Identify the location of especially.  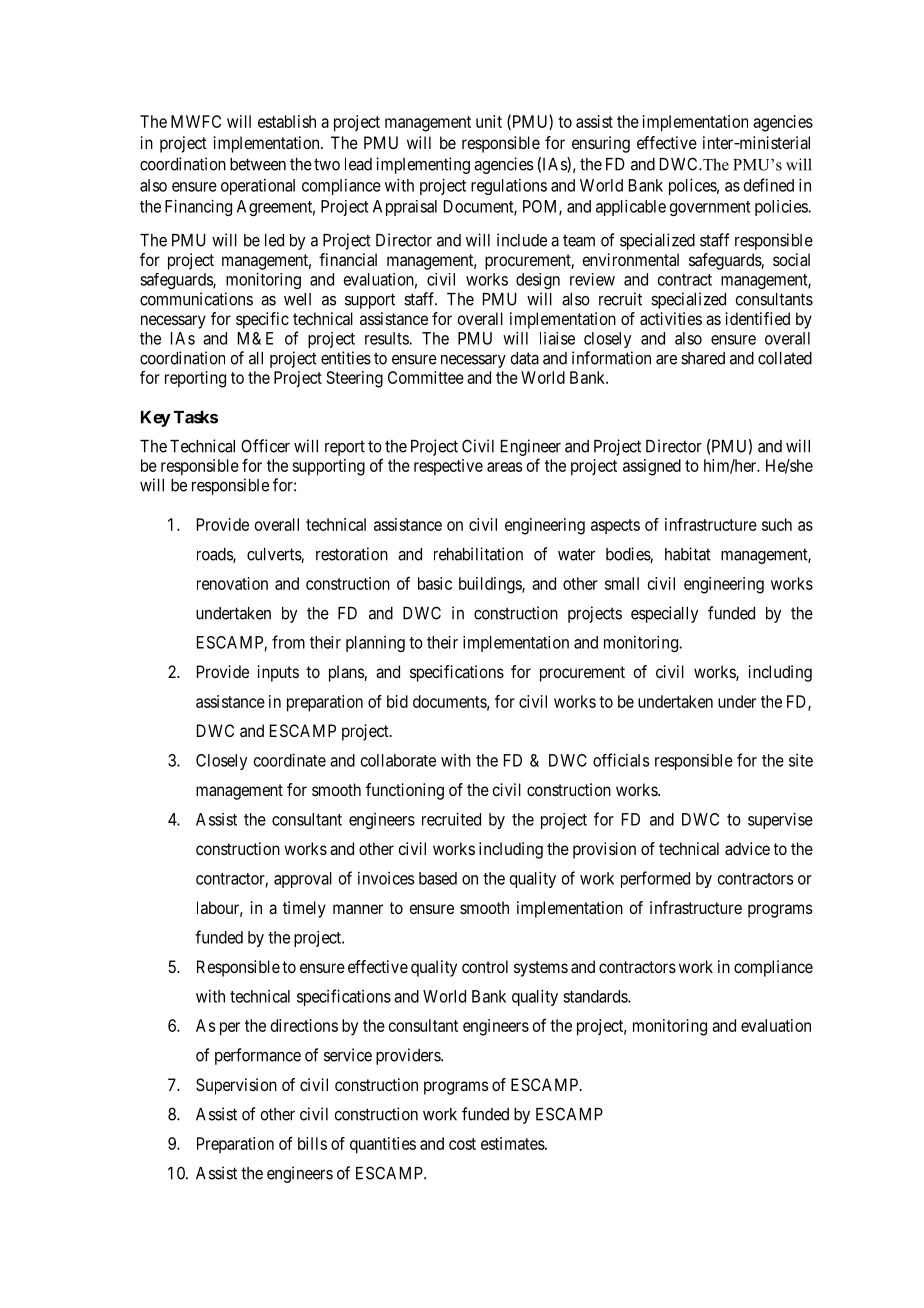
(664, 614).
